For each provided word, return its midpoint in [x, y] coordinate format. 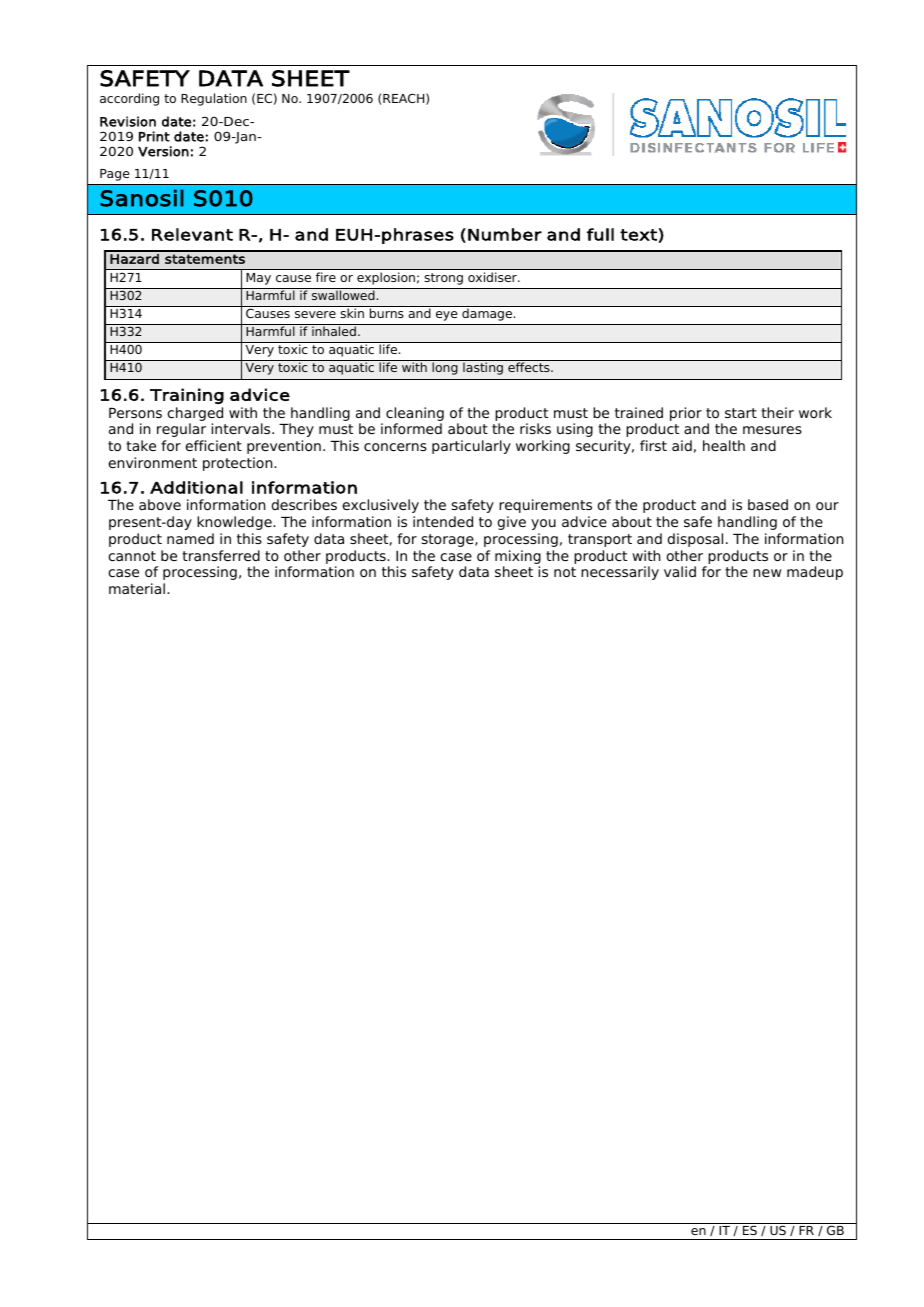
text [638, 235]
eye [446, 316]
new [767, 573]
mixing [518, 557]
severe [315, 314]
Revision [128, 121]
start [741, 413]
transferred [221, 555]
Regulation [214, 99]
